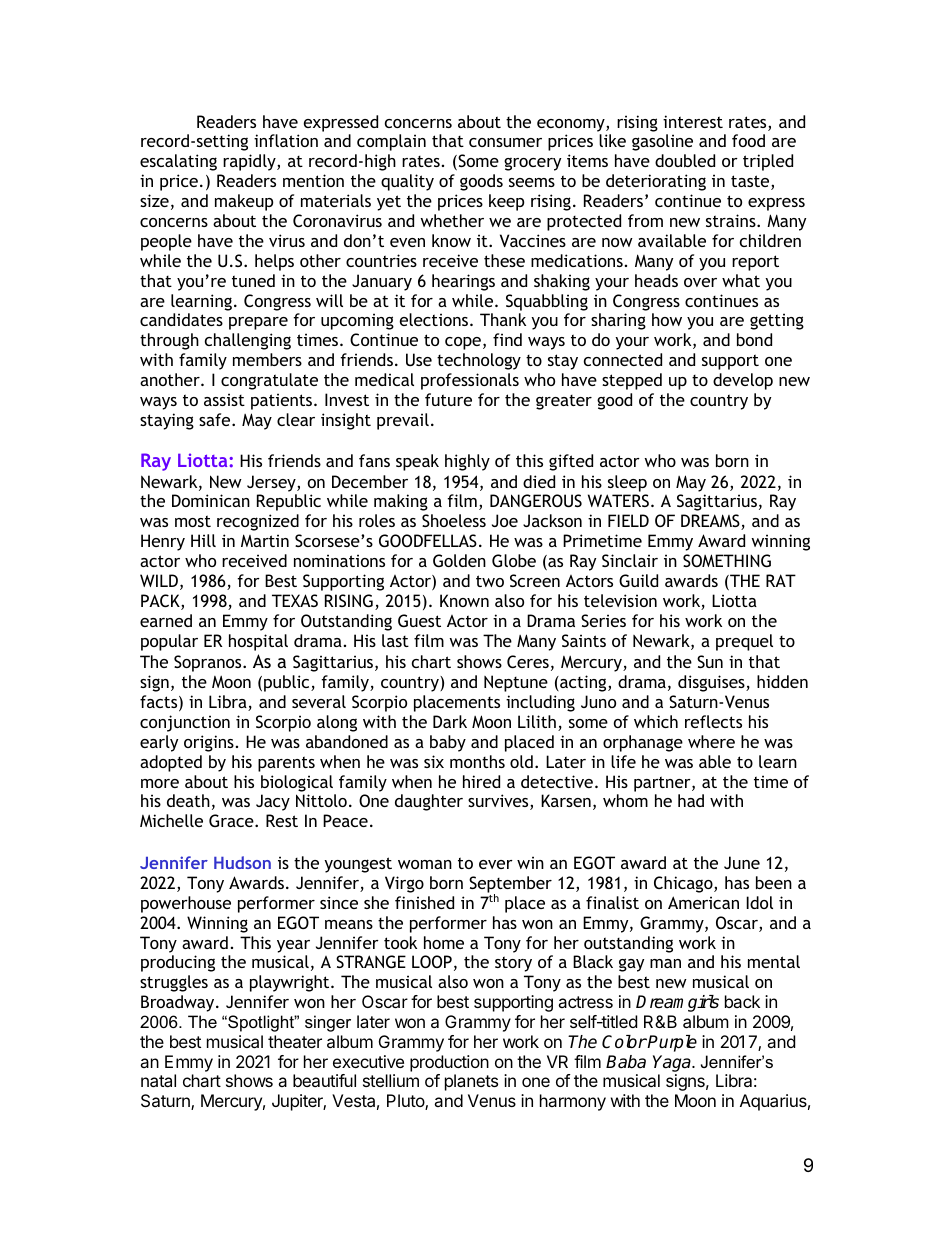  Describe the element at coordinates (505, 142) in the image. I see `consumer` at that location.
